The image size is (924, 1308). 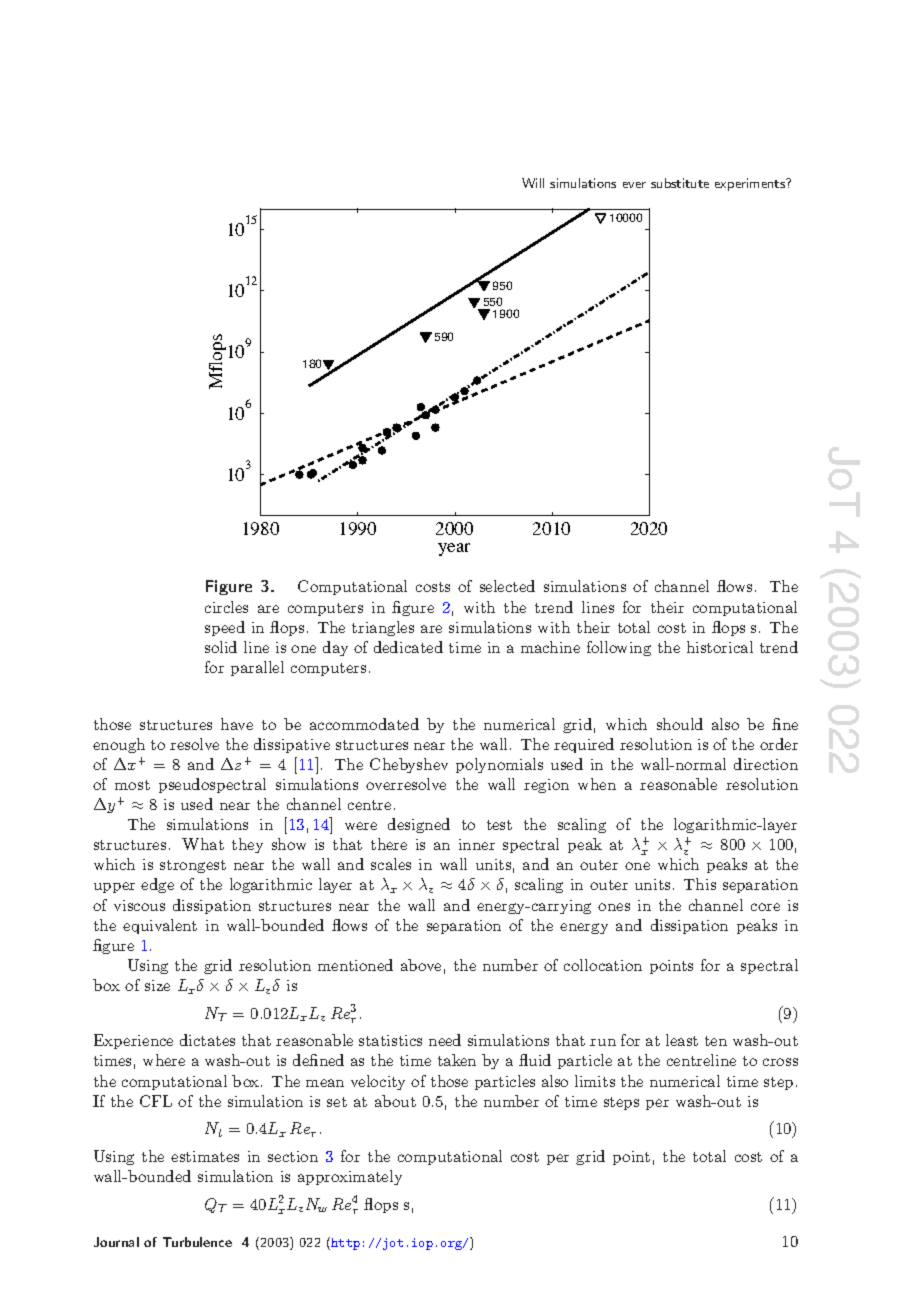 I want to click on substitute, so click(x=680, y=183).
